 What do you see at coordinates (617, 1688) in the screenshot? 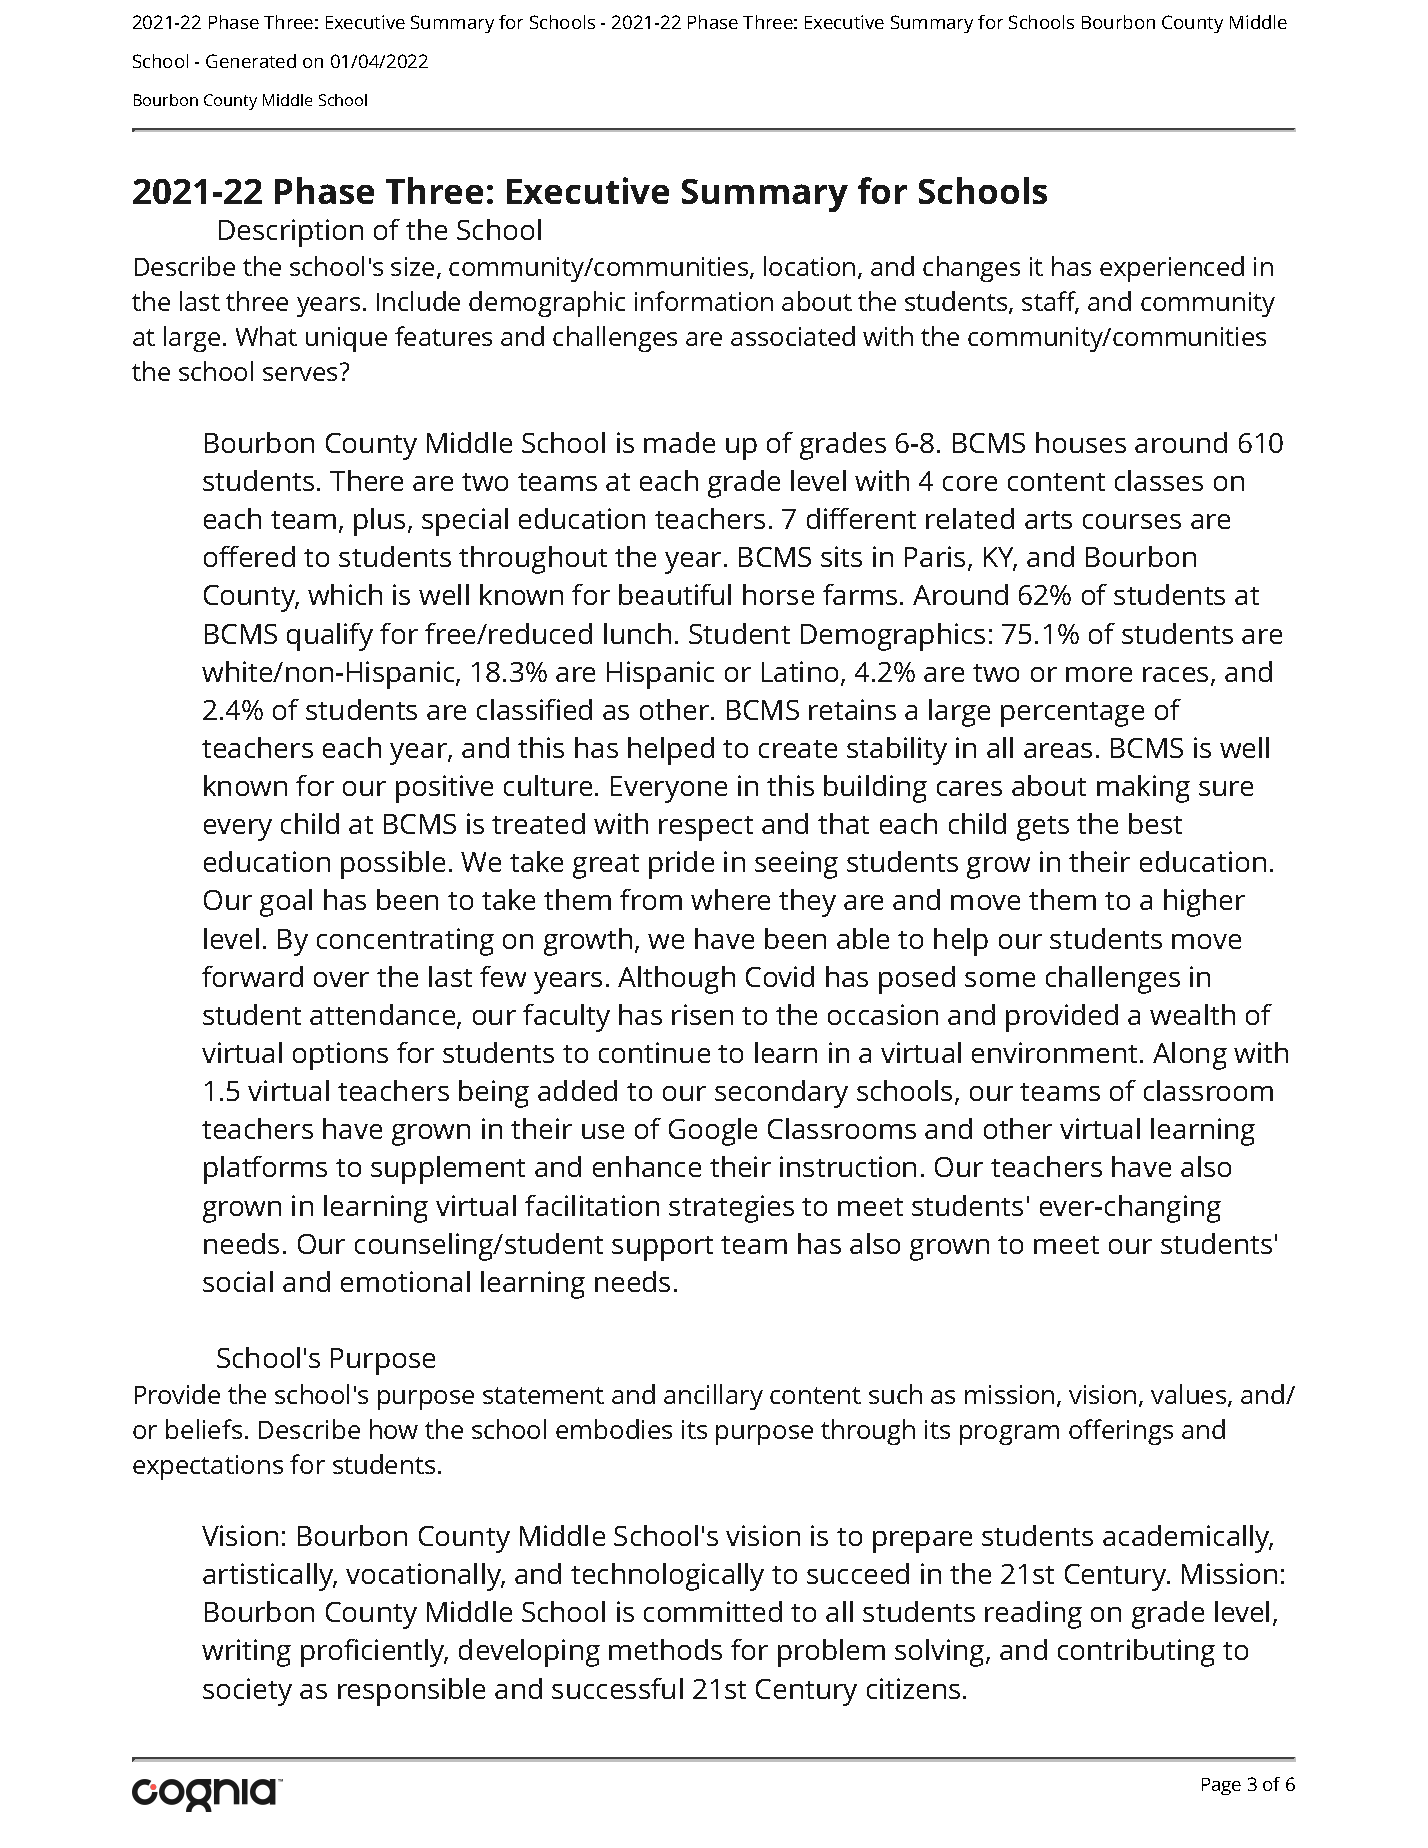
I see `successful` at bounding box center [617, 1688].
